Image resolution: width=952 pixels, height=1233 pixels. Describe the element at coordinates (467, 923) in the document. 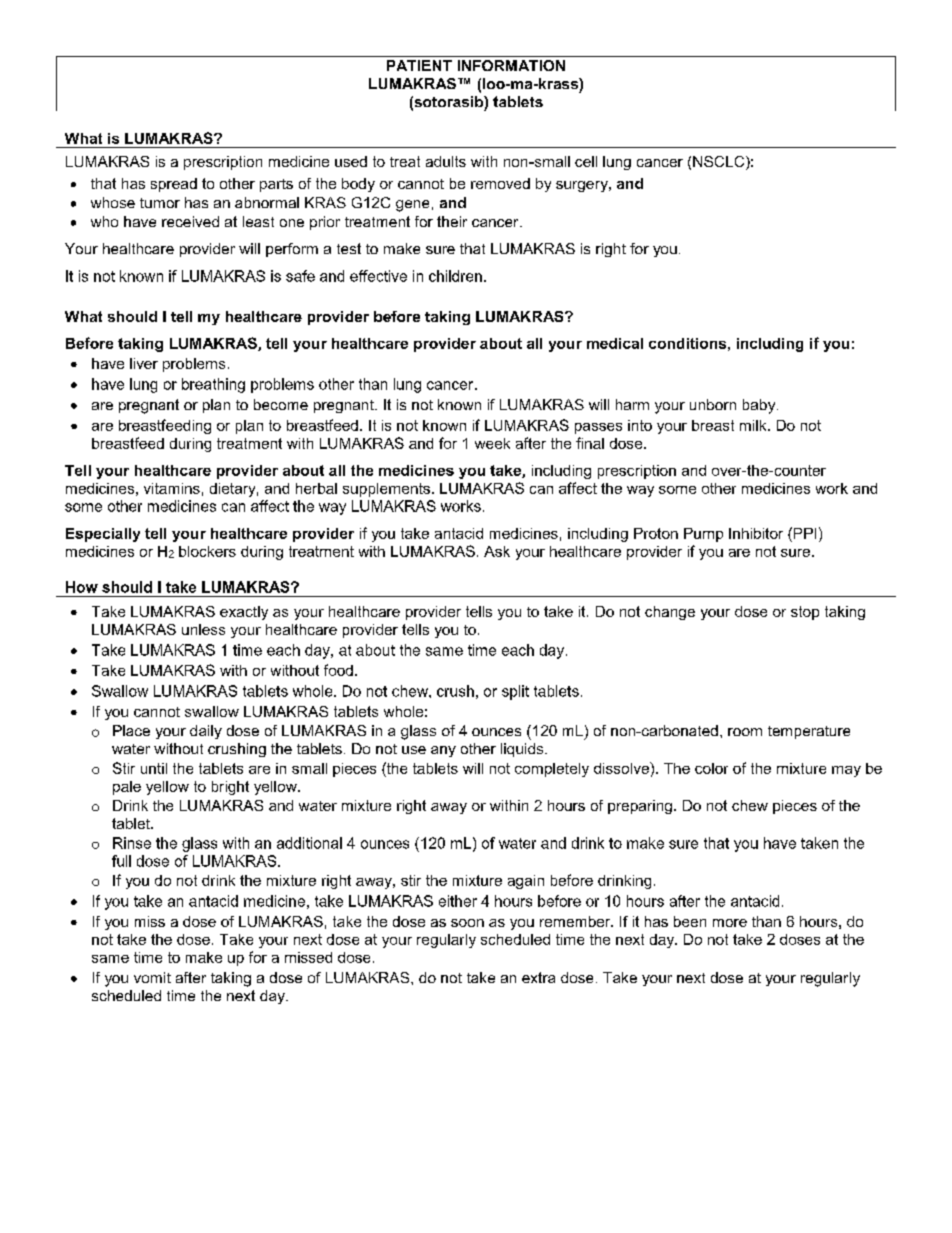

I see `soon` at that location.
